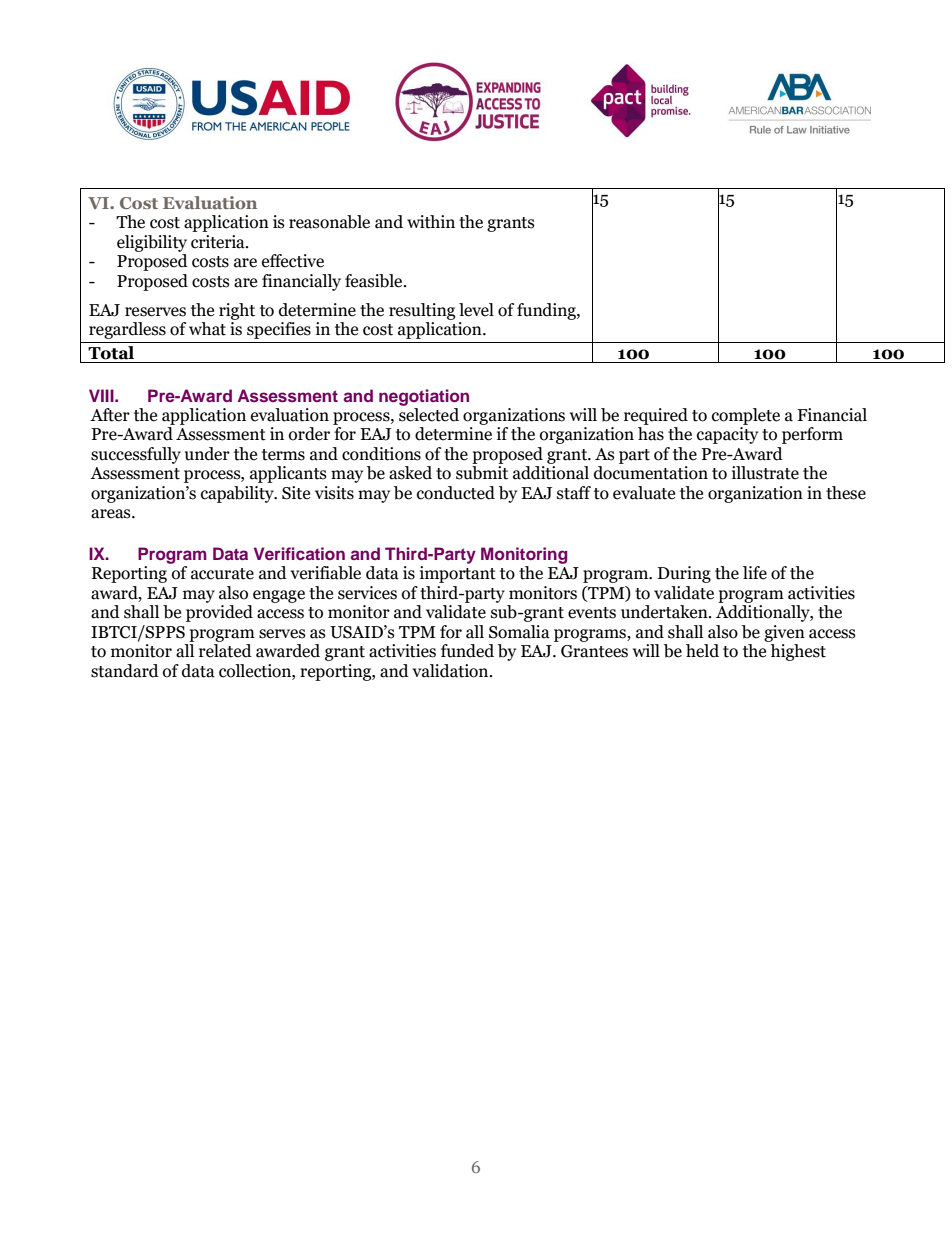 The image size is (952, 1233). Describe the element at coordinates (431, 222) in the page. I see `within` at that location.
